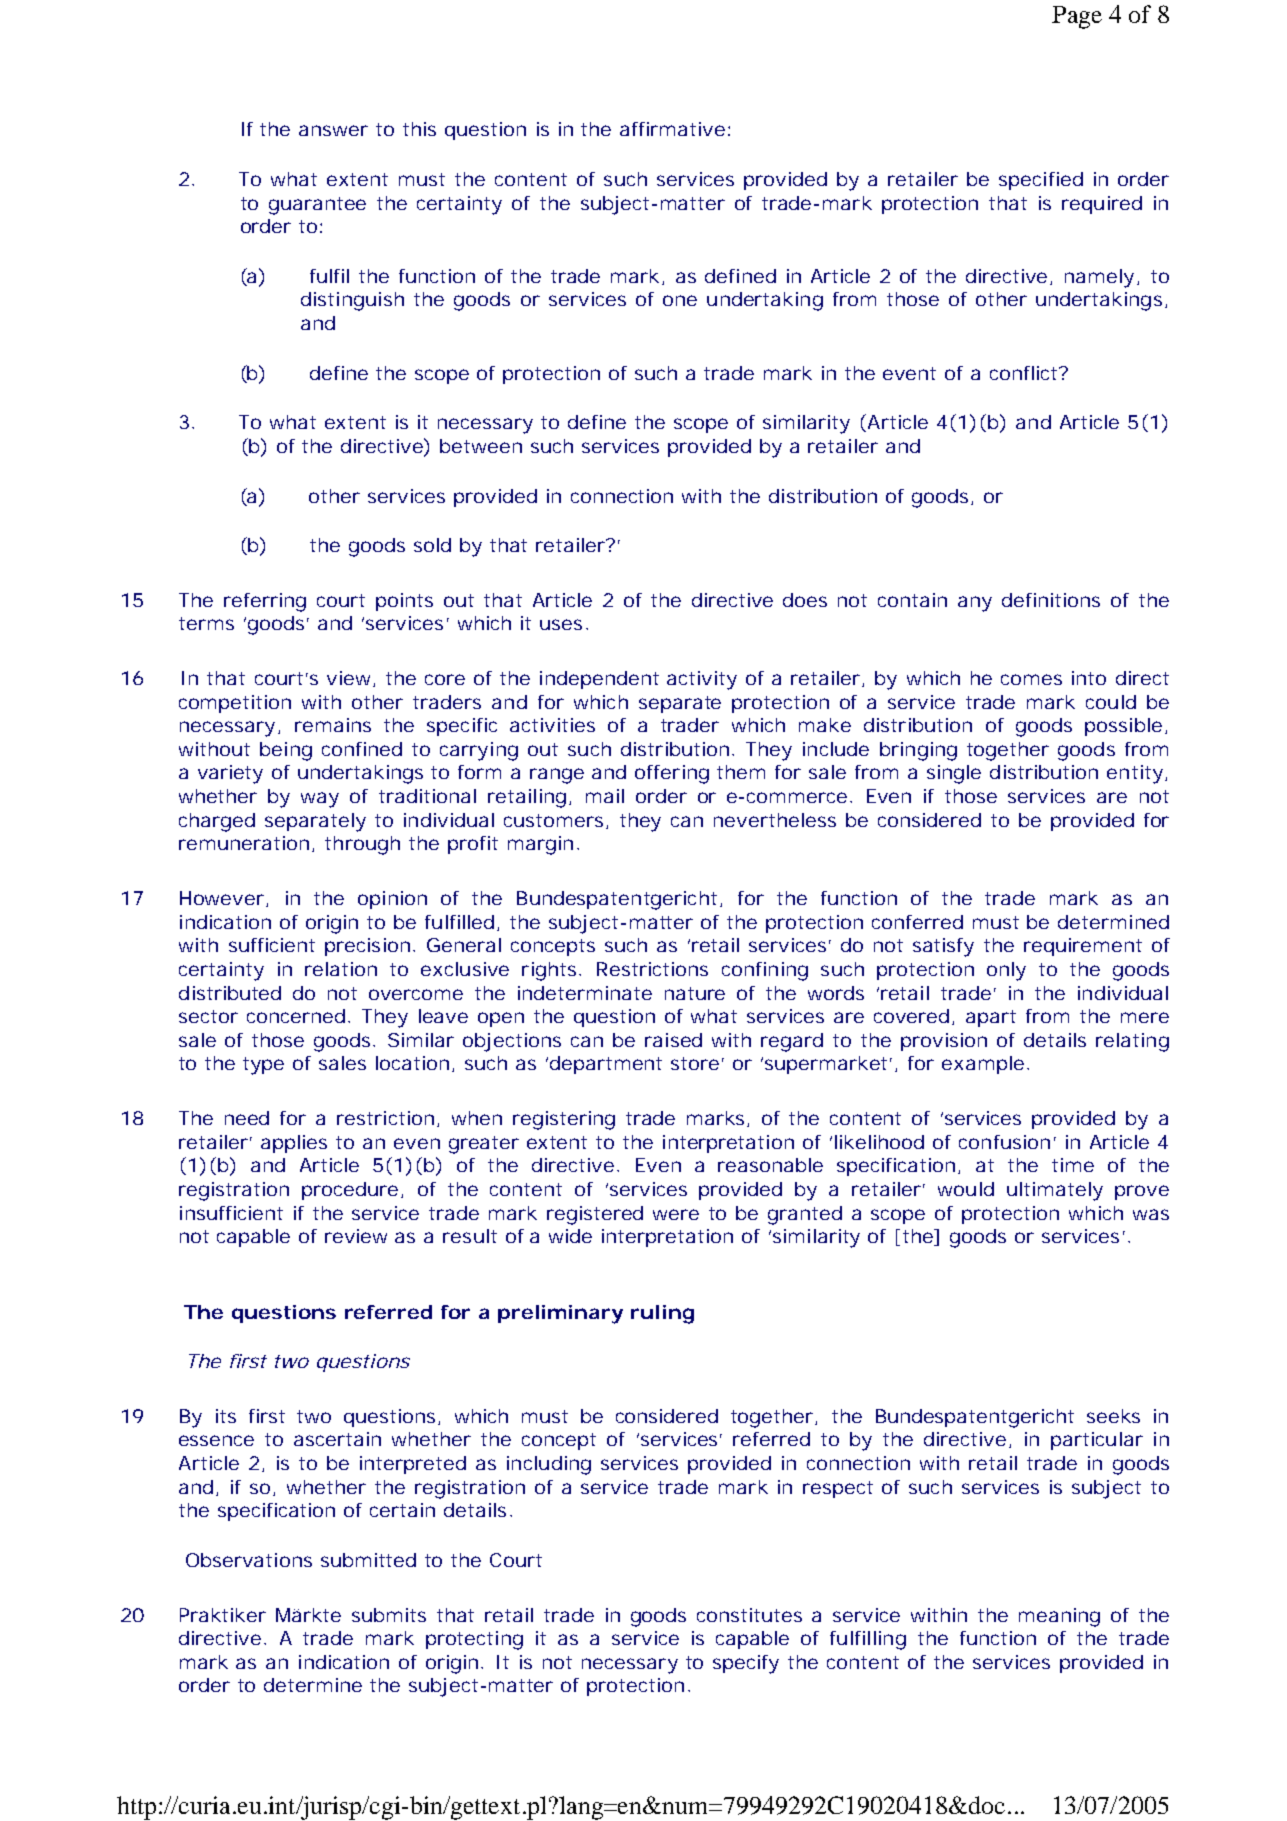 This screenshot has width=1287, height=1821. I want to click on submitted, so click(368, 1560).
